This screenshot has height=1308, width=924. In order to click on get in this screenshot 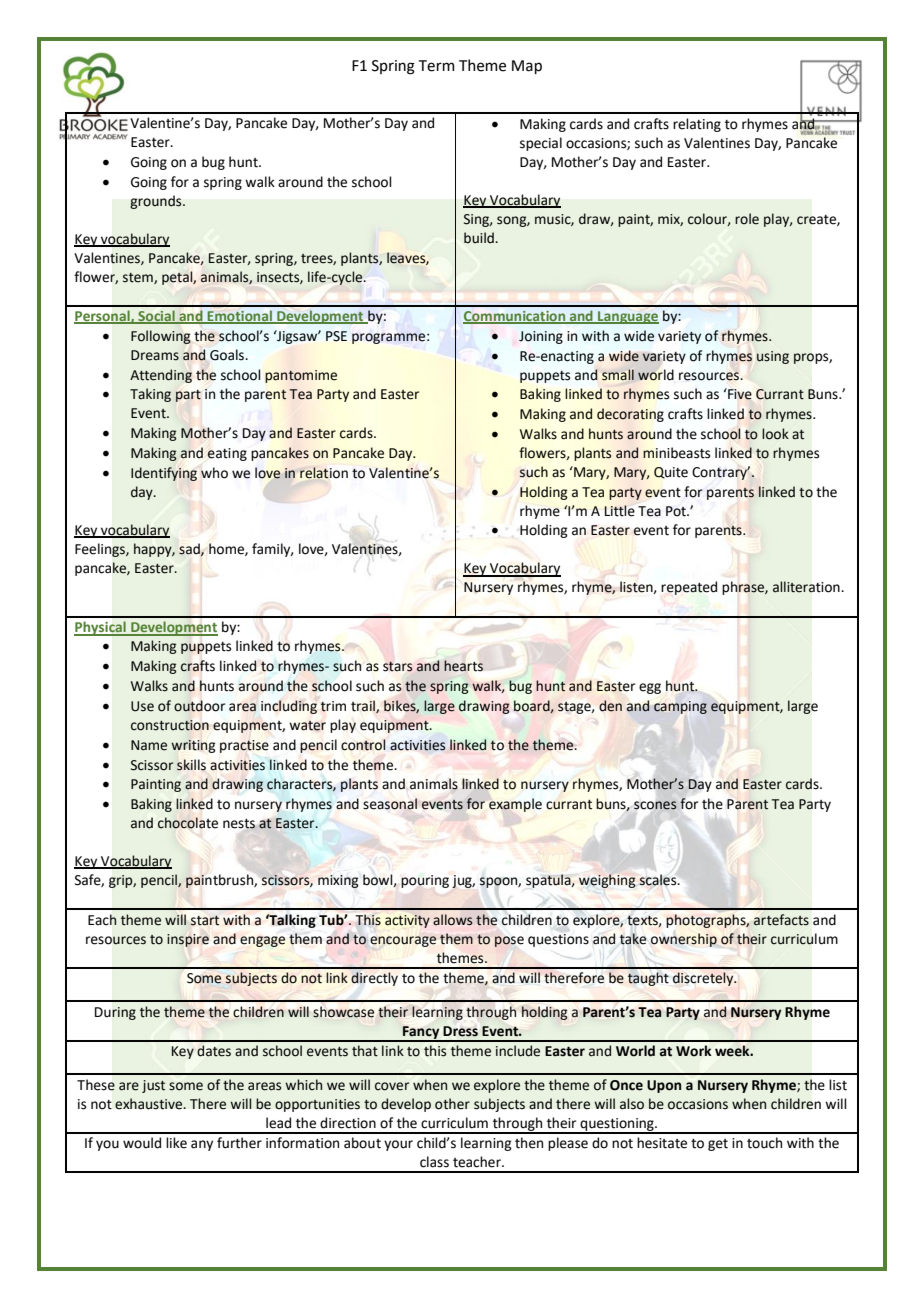, I will do `click(718, 1145)`.
